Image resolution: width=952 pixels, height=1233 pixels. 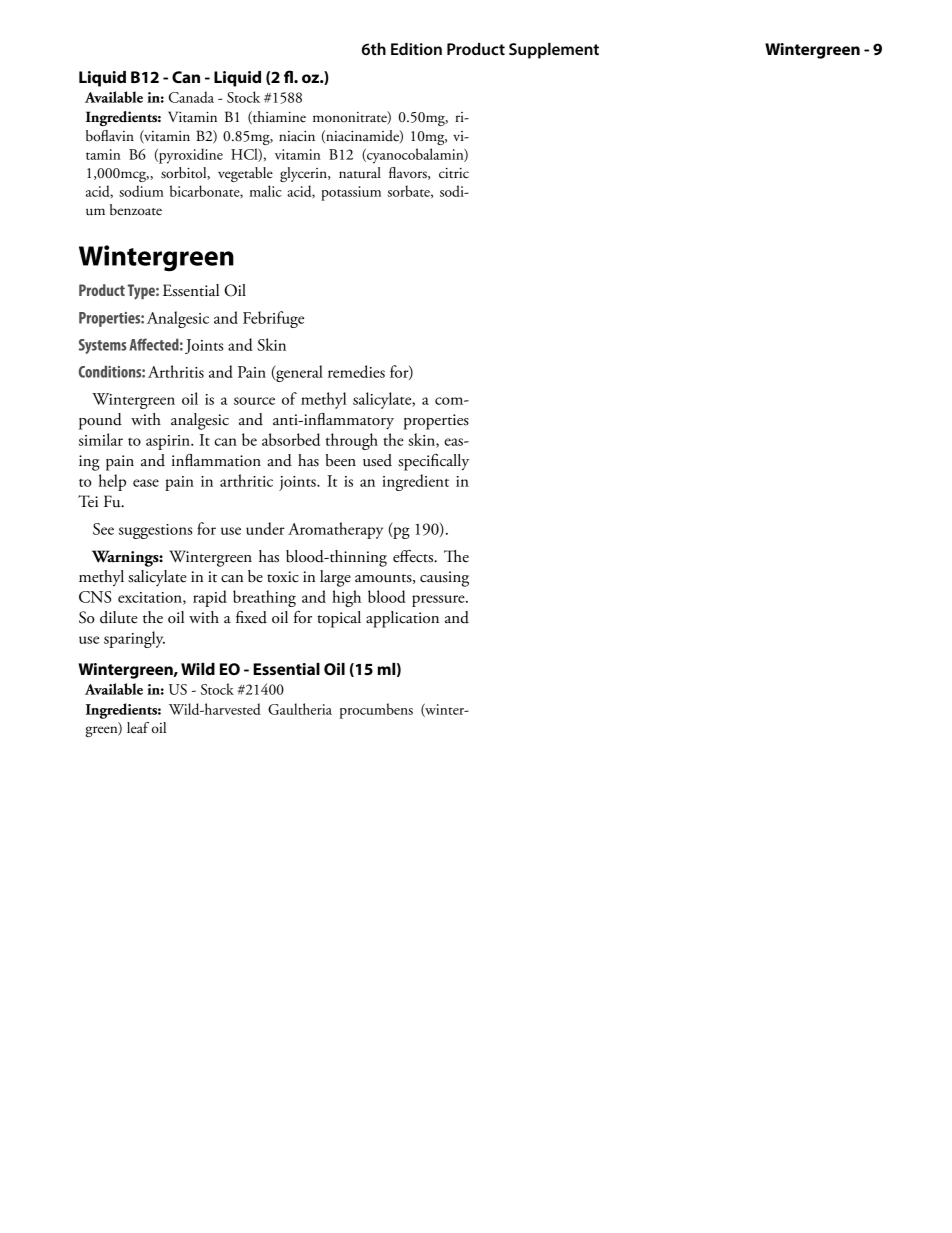 What do you see at coordinates (191, 97) in the screenshot?
I see `Canada` at bounding box center [191, 97].
